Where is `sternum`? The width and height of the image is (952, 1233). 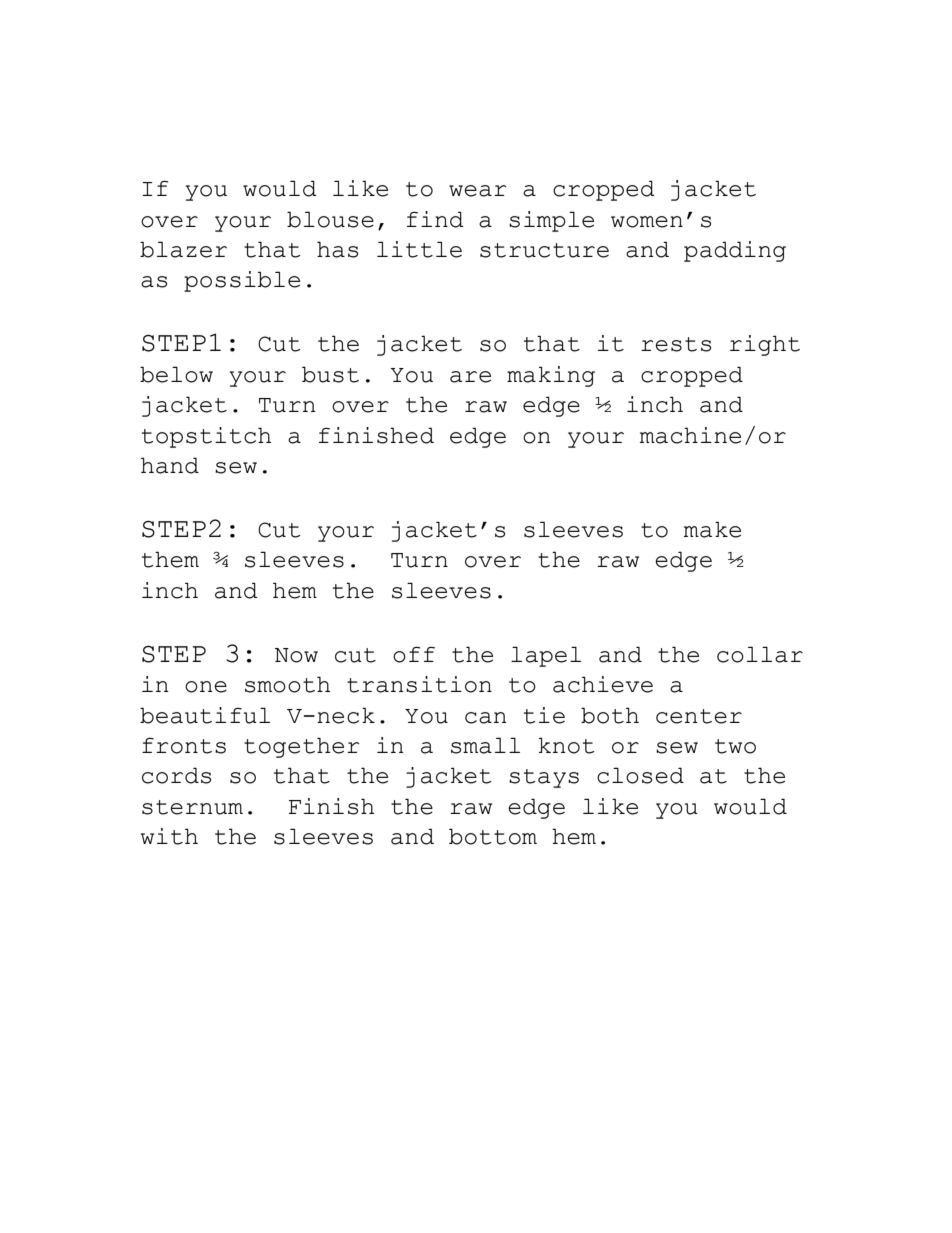 sternum is located at coordinates (192, 807).
